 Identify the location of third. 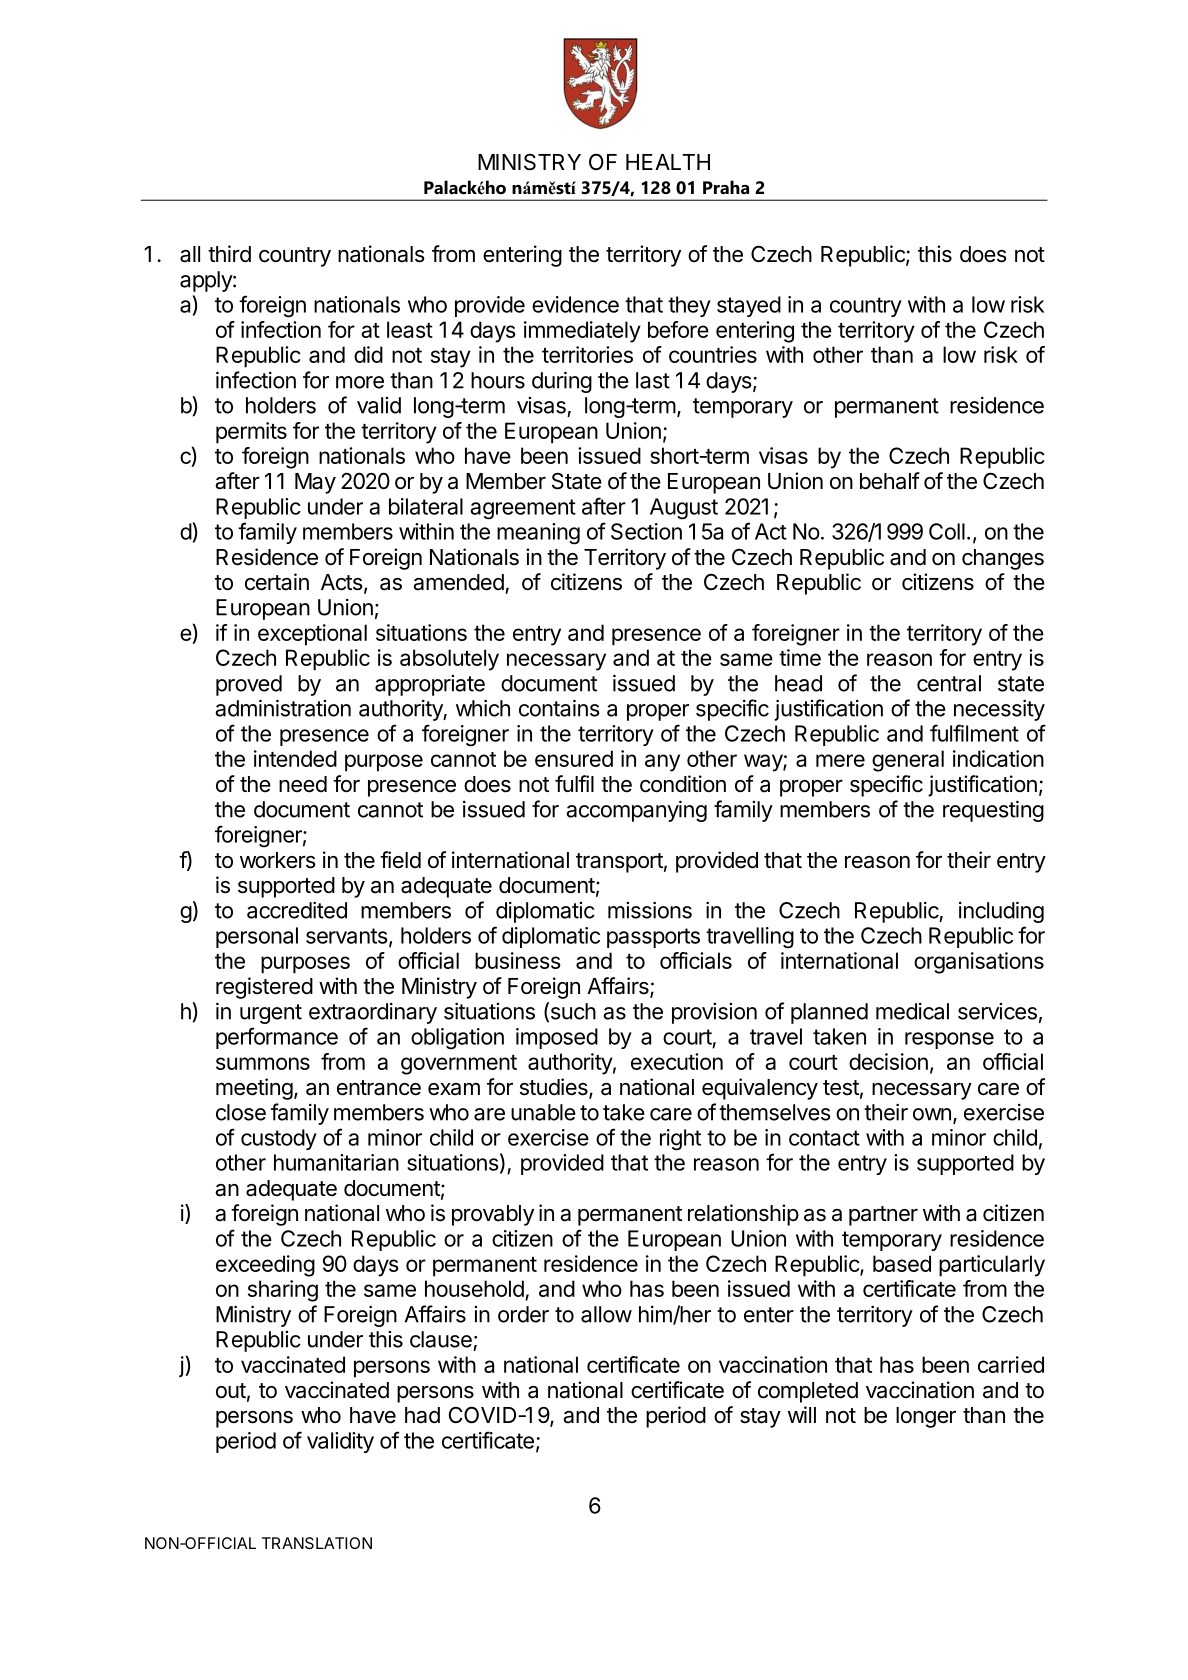
(229, 254).
